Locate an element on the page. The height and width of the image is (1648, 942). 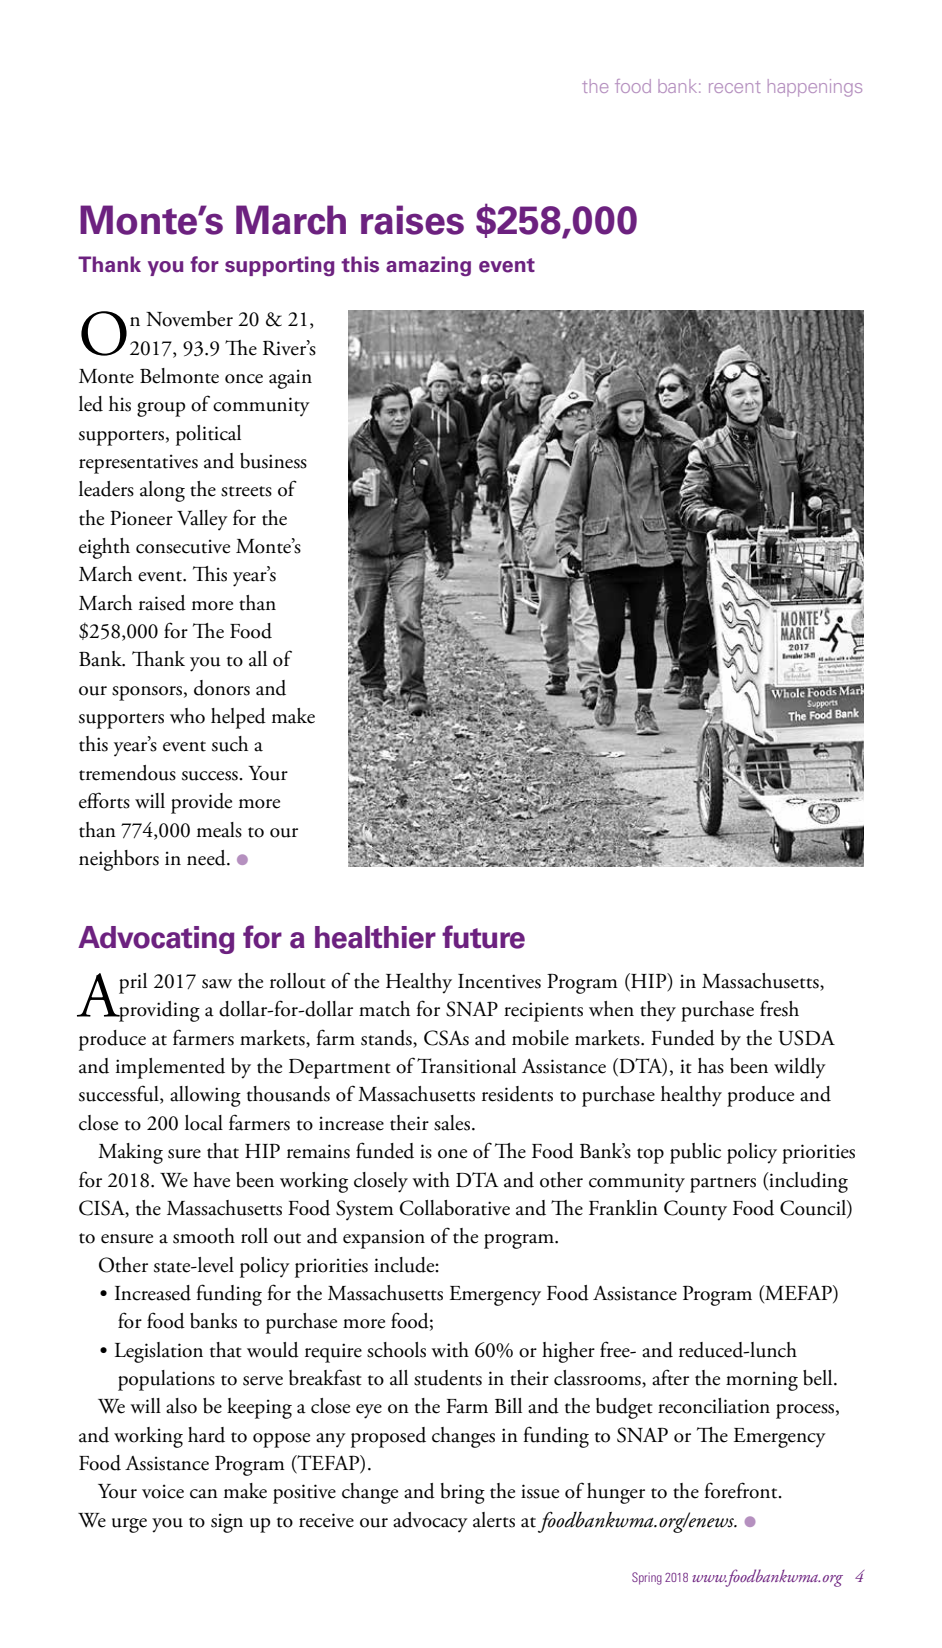
raises is located at coordinates (412, 220).
